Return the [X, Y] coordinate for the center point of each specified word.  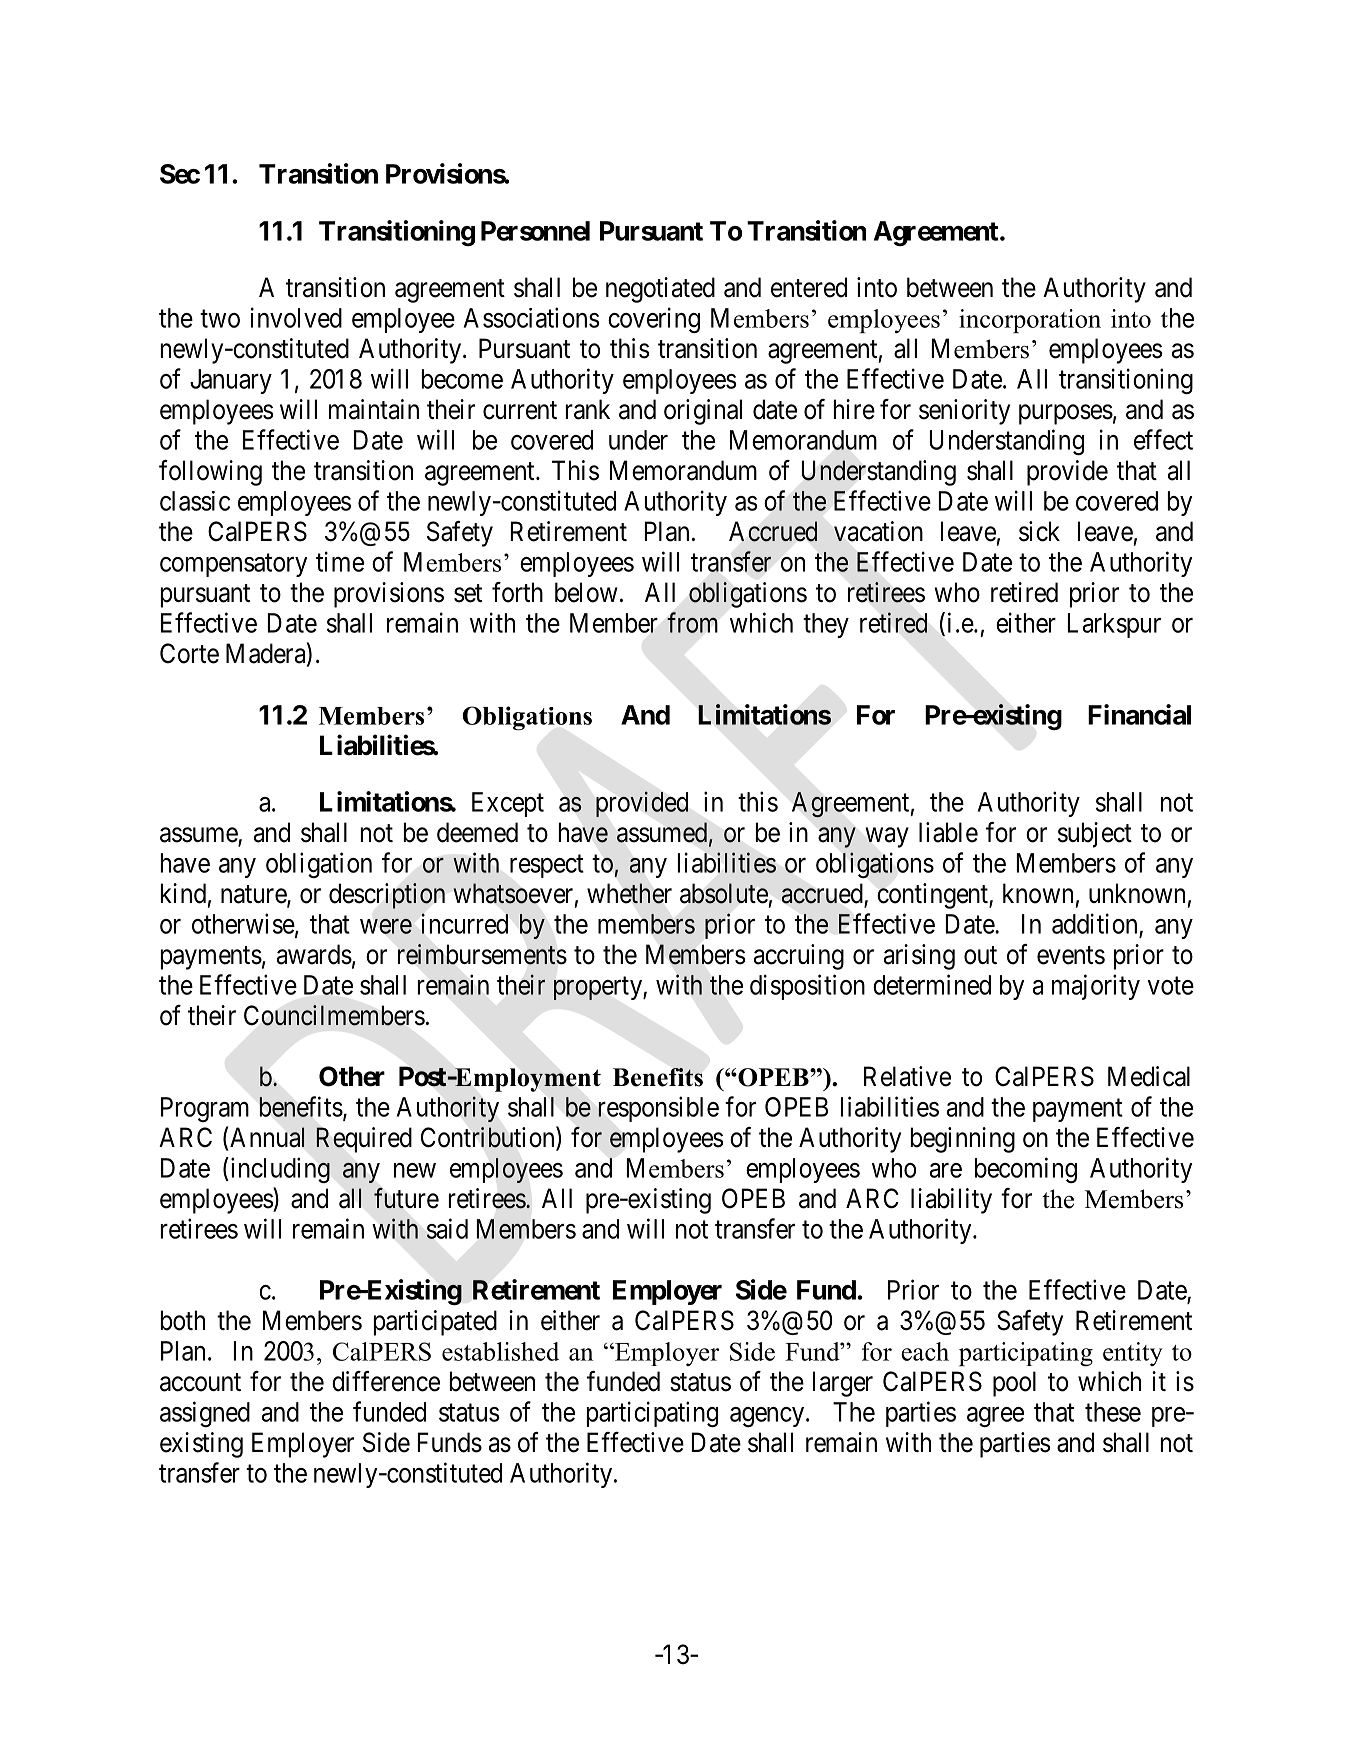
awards [314, 954]
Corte [189, 653]
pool [1014, 1384]
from [692, 622]
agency [768, 1417]
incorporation [1030, 321]
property [599, 988]
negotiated [660, 290]
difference [386, 1381]
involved [296, 317]
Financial [1139, 714]
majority [1096, 987]
